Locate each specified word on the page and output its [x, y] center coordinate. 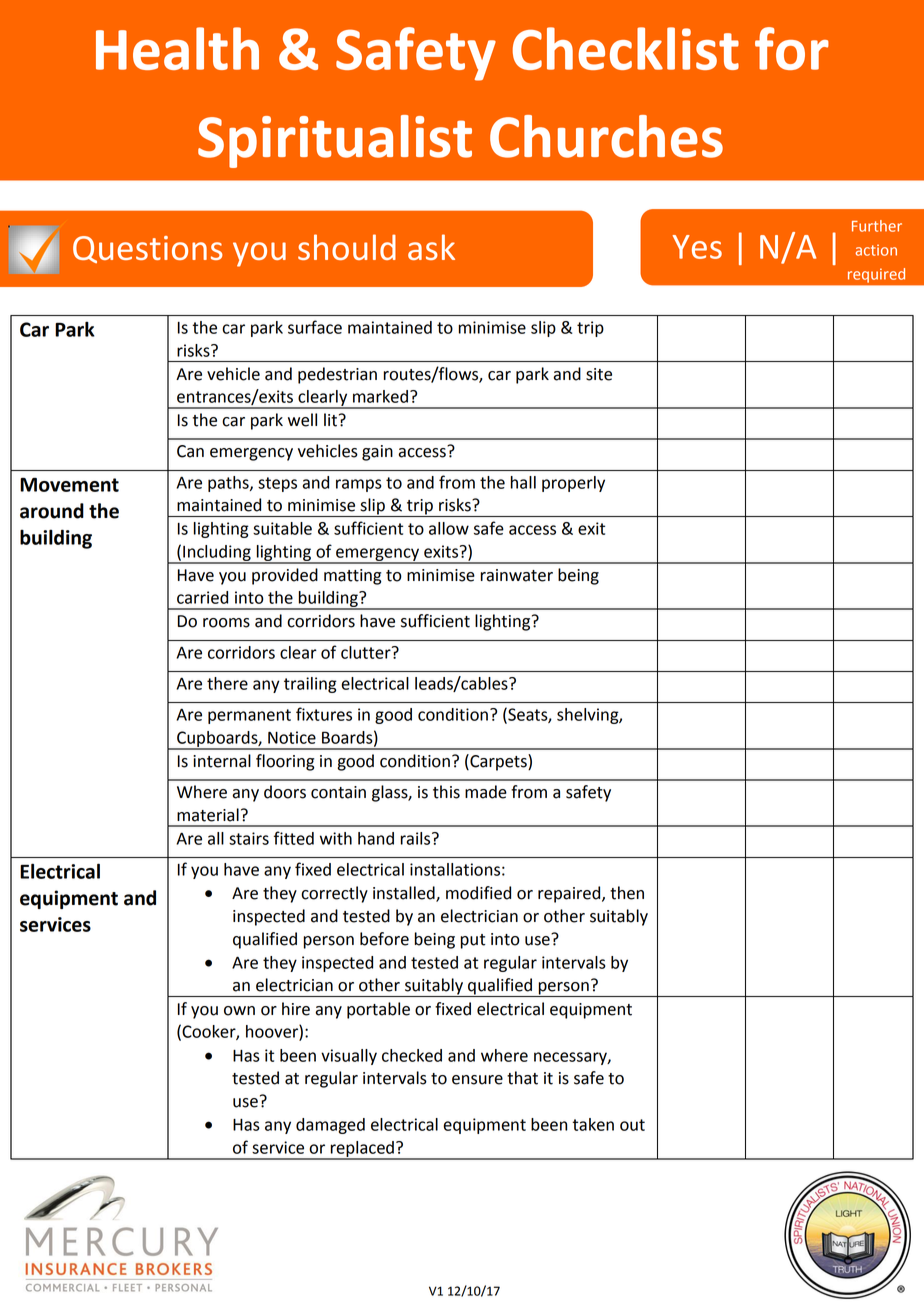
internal [222, 761]
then [627, 893]
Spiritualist [335, 141]
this [446, 792]
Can [190, 451]
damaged [330, 1126]
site [599, 374]
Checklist [626, 48]
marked [380, 396]
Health [177, 48]
